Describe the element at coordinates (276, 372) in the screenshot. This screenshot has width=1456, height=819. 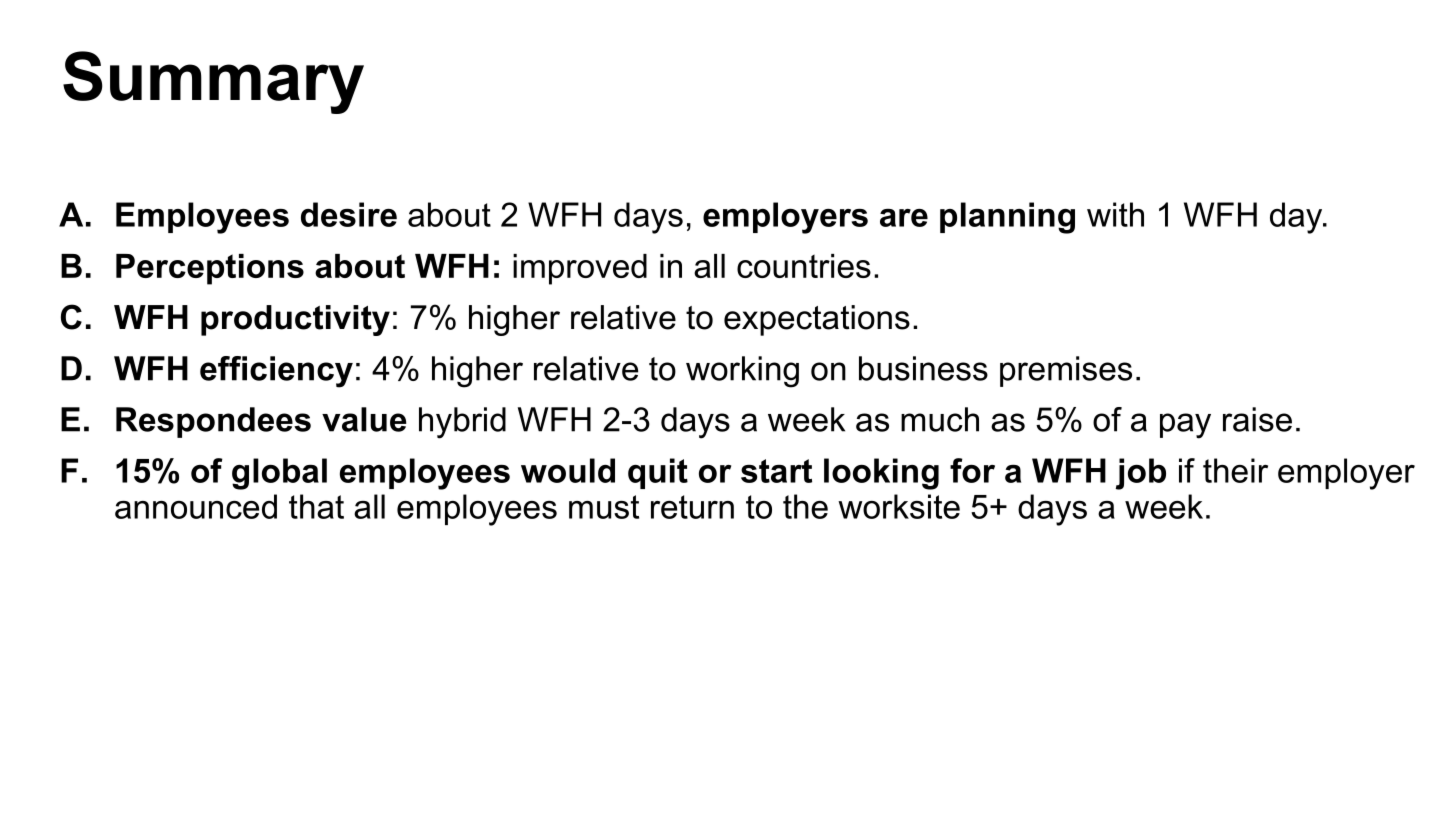
I see `efficiency` at that location.
